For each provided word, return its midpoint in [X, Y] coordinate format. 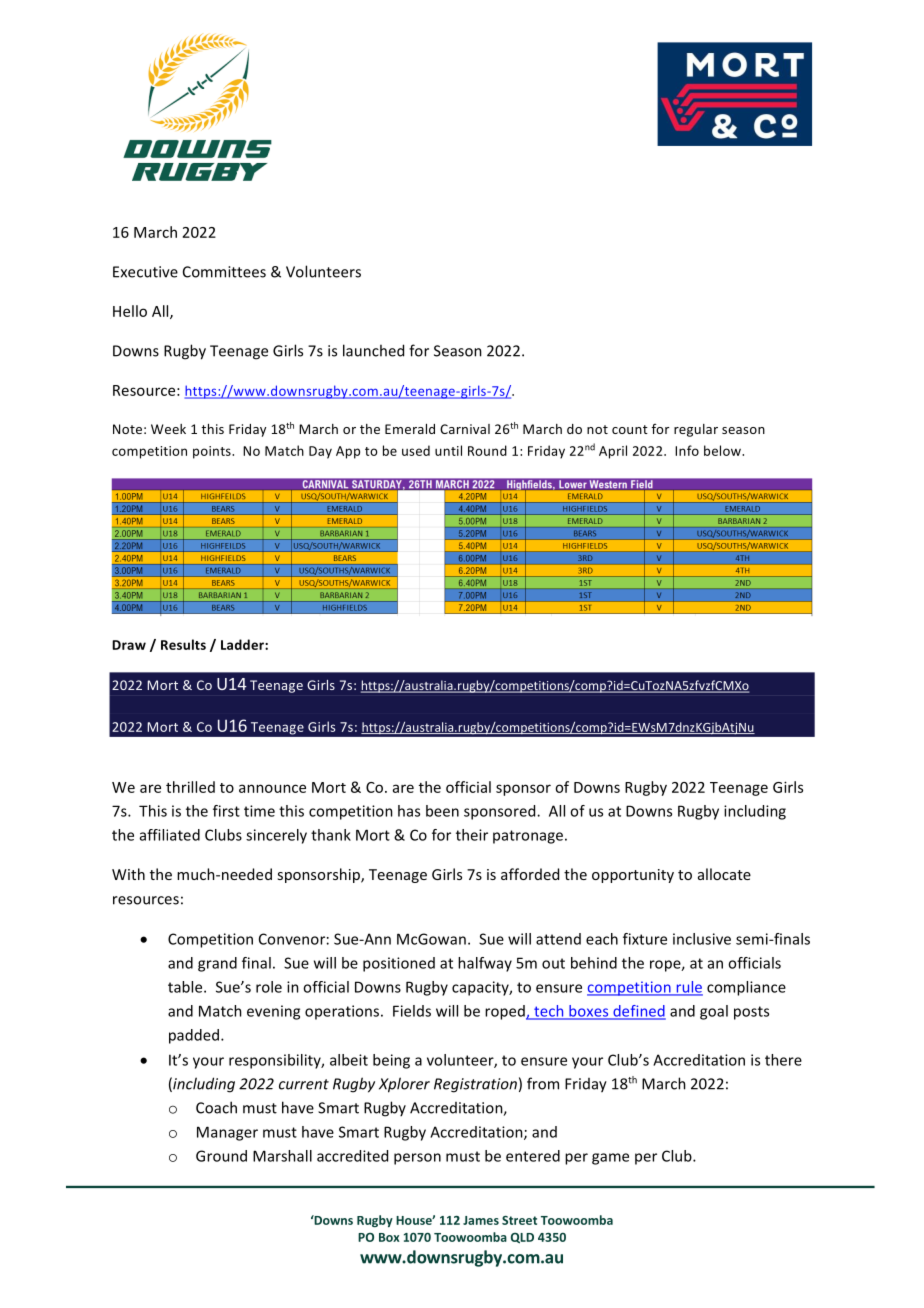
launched [373, 350]
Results [183, 644]
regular [696, 430]
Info [687, 450]
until [448, 450]
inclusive [702, 939]
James [481, 1220]
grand [217, 964]
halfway [485, 964]
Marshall [282, 1156]
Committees [224, 272]
